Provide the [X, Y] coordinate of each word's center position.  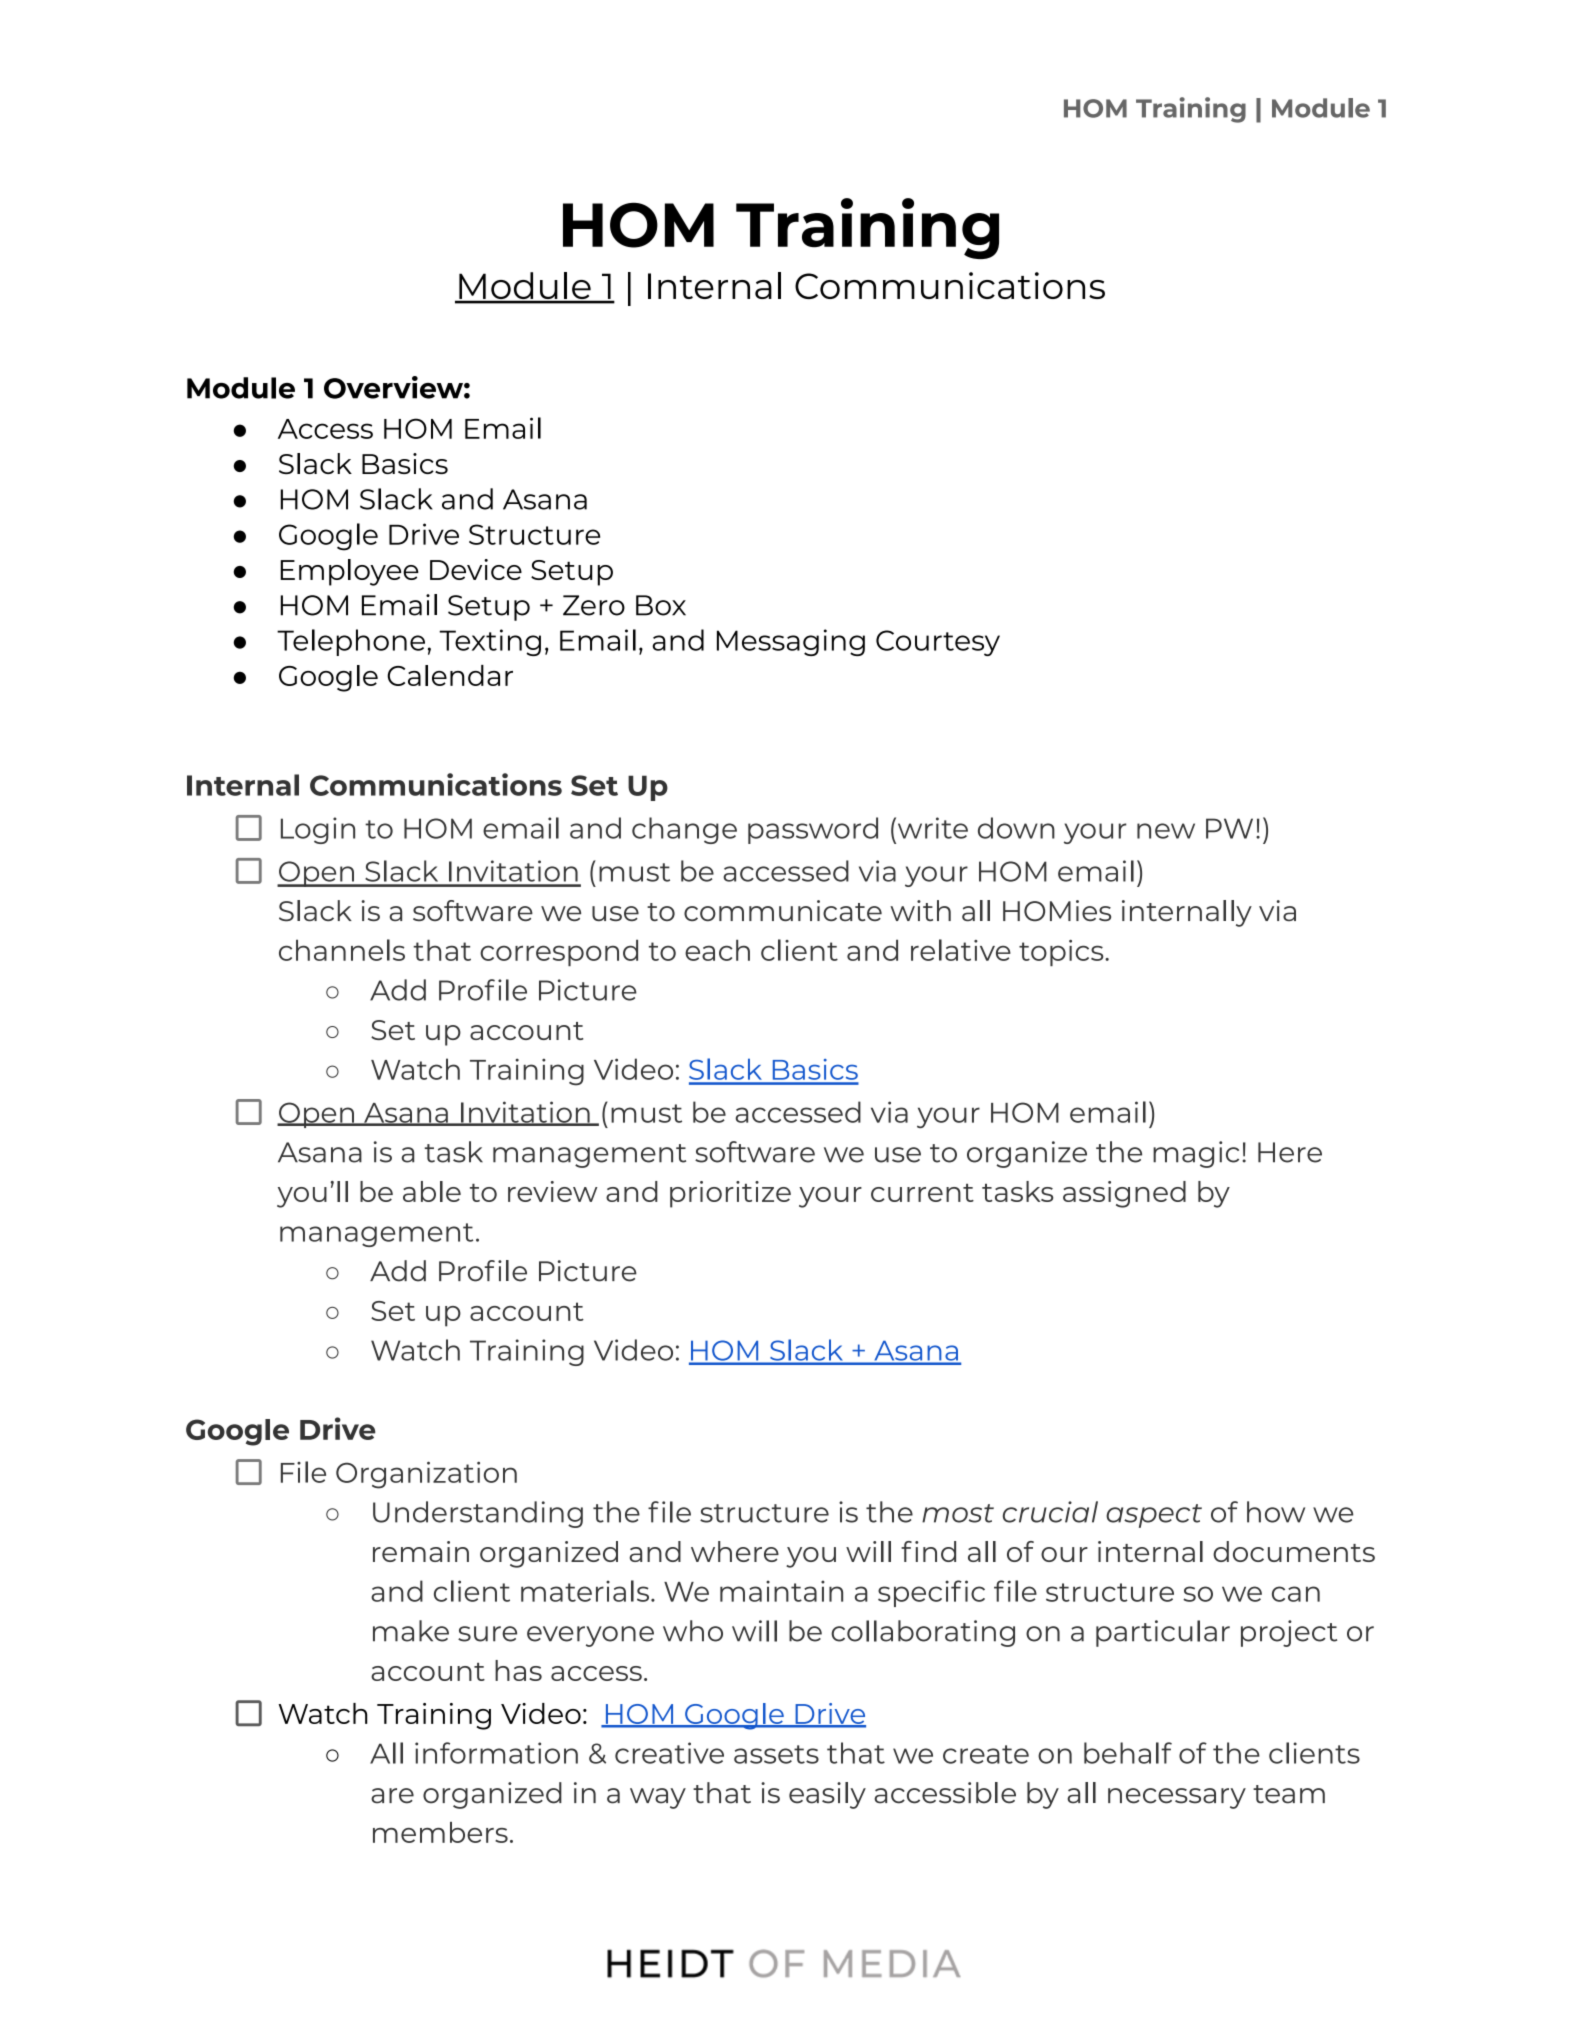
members [440, 1832]
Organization [426, 1475]
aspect [1154, 1516]
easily [827, 1795]
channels [342, 950]
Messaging [791, 642]
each [717, 950]
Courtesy [938, 643]
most [958, 1513]
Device [476, 569]
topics [1062, 953]
